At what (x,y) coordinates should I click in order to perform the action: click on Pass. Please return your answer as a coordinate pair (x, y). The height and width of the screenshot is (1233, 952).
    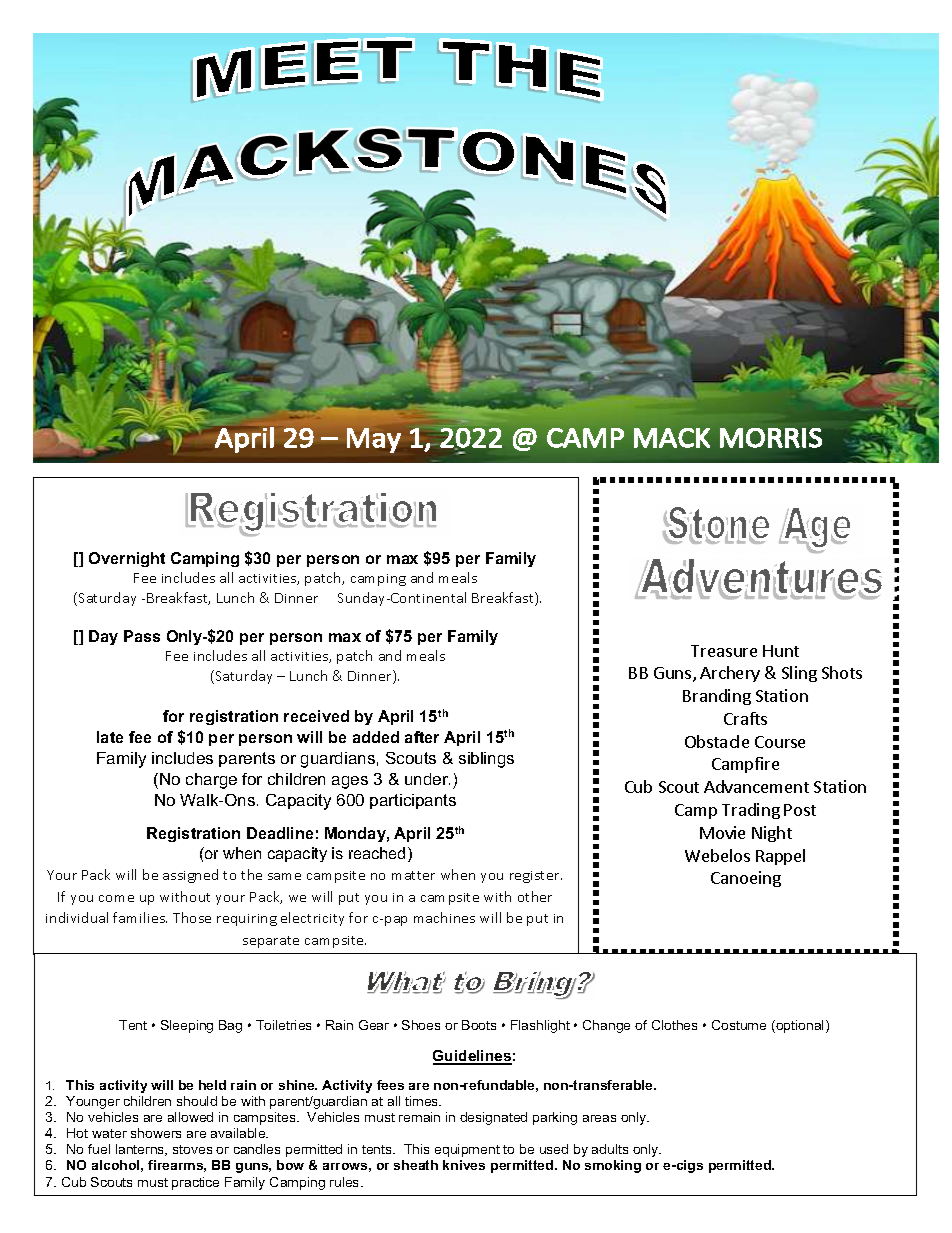
    Looking at the image, I should click on (142, 636).
